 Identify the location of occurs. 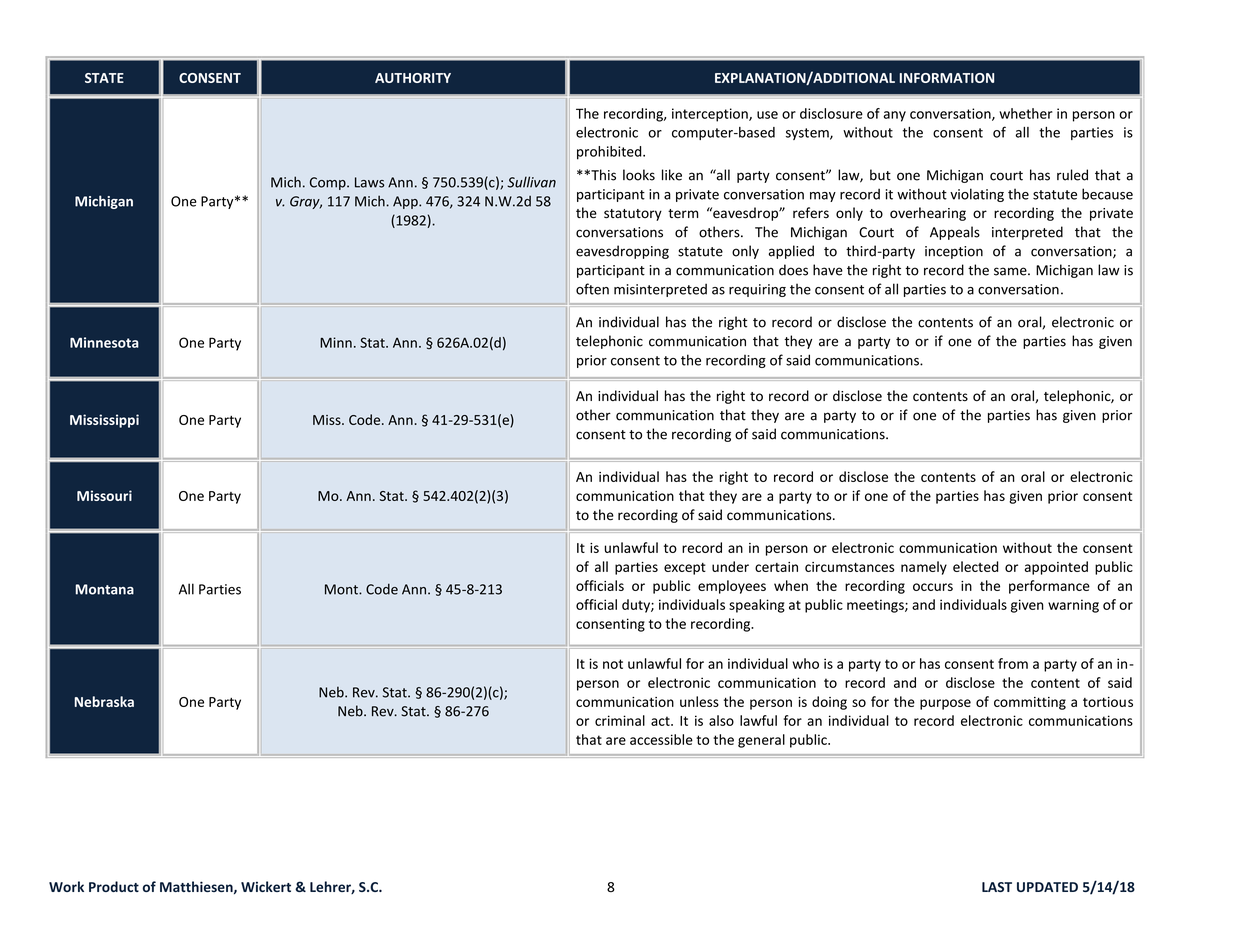
(933, 587).
